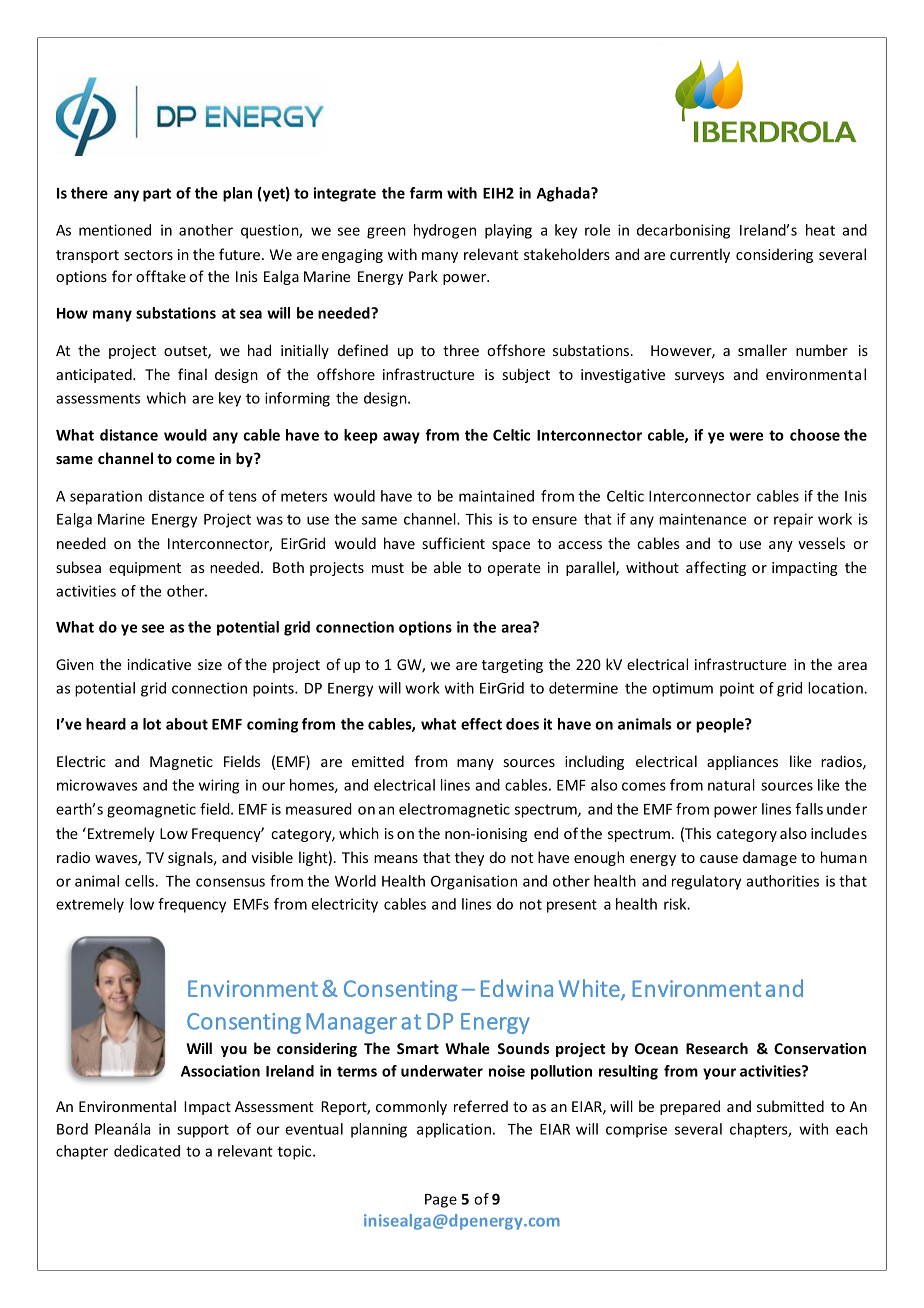 The height and width of the page is (1308, 924). What do you see at coordinates (746, 436) in the page?
I see `were` at bounding box center [746, 436].
